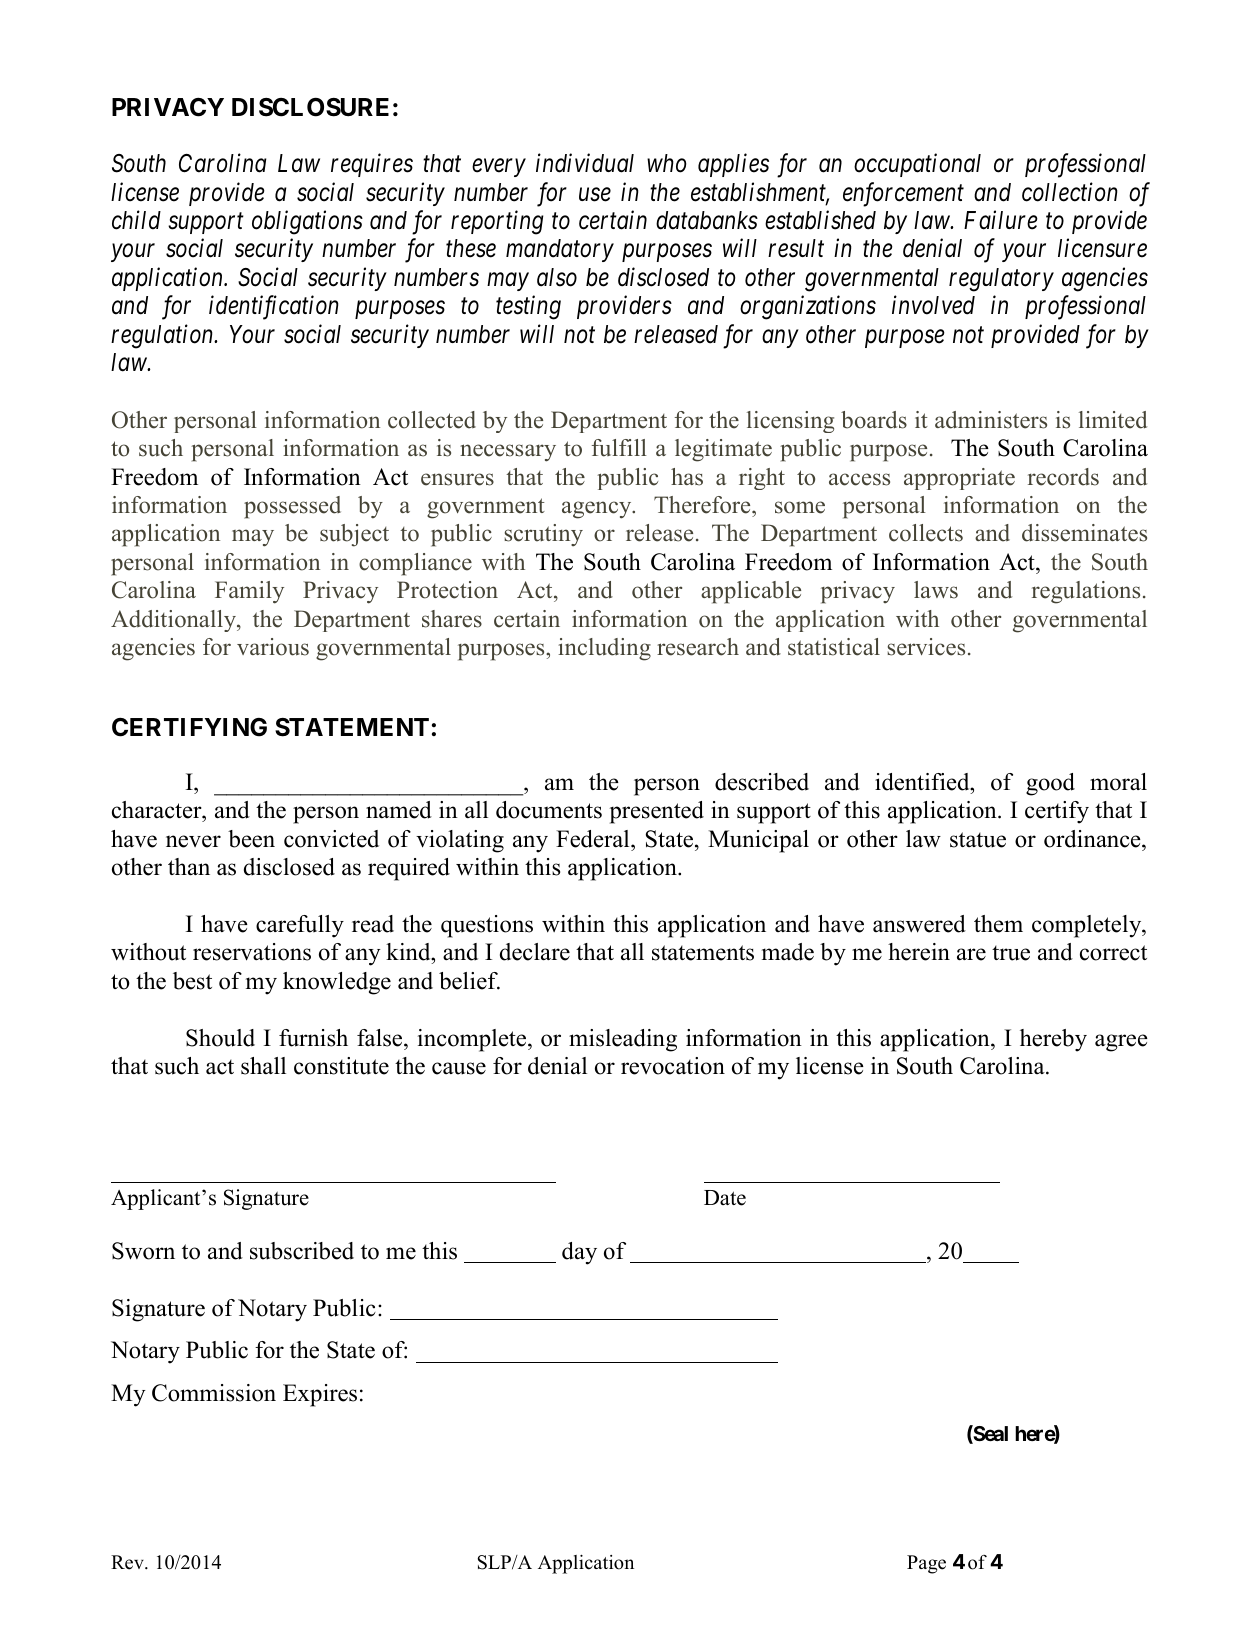  Describe the element at coordinates (310, 107) in the page. I see `DISCLOSURE` at that location.
